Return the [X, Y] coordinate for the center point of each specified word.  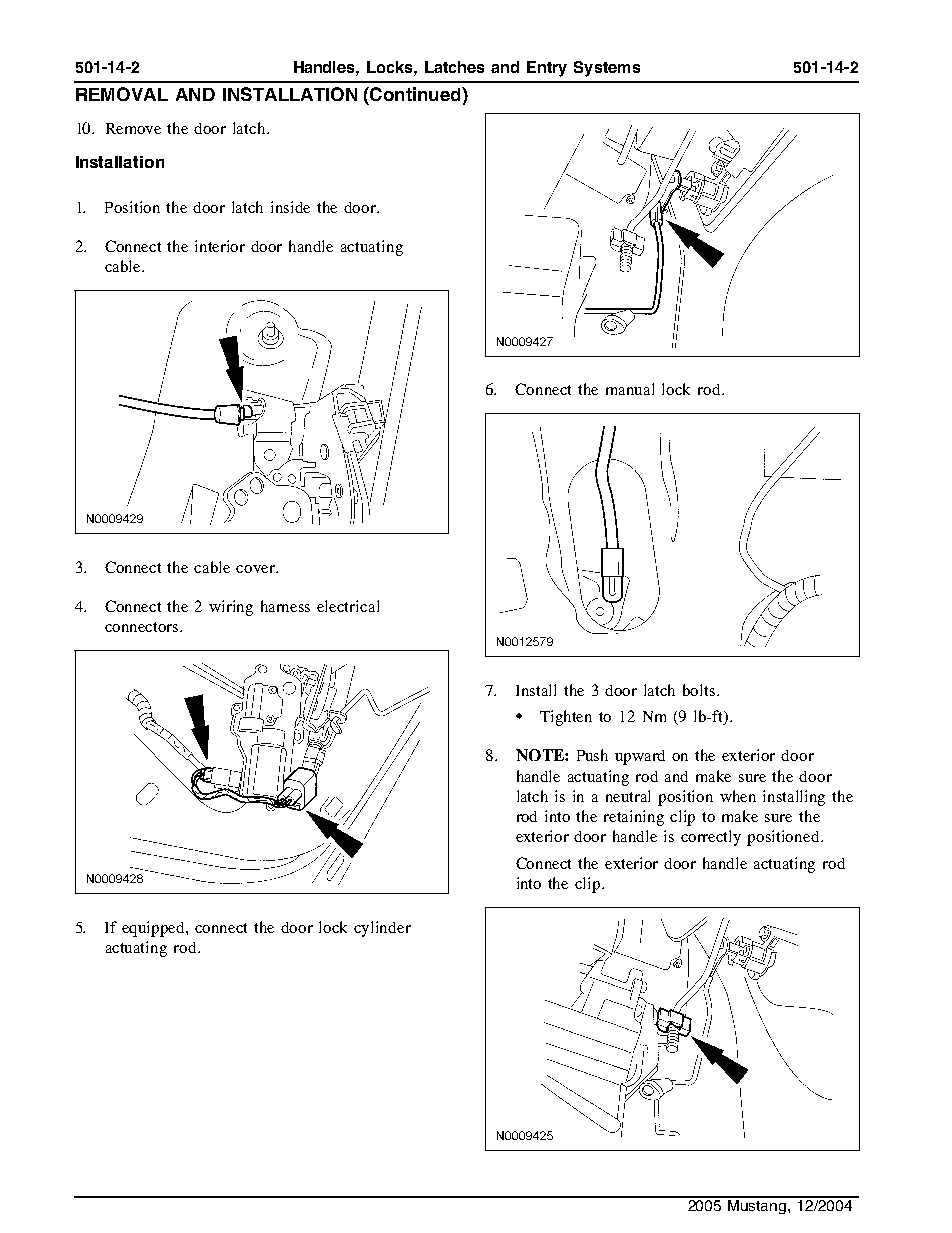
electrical [348, 606]
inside [290, 207]
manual [630, 389]
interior [220, 246]
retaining [634, 818]
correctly [711, 838]
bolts [700, 690]
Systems [607, 69]
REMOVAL [122, 94]
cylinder [382, 929]
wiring [231, 608]
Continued [415, 94]
